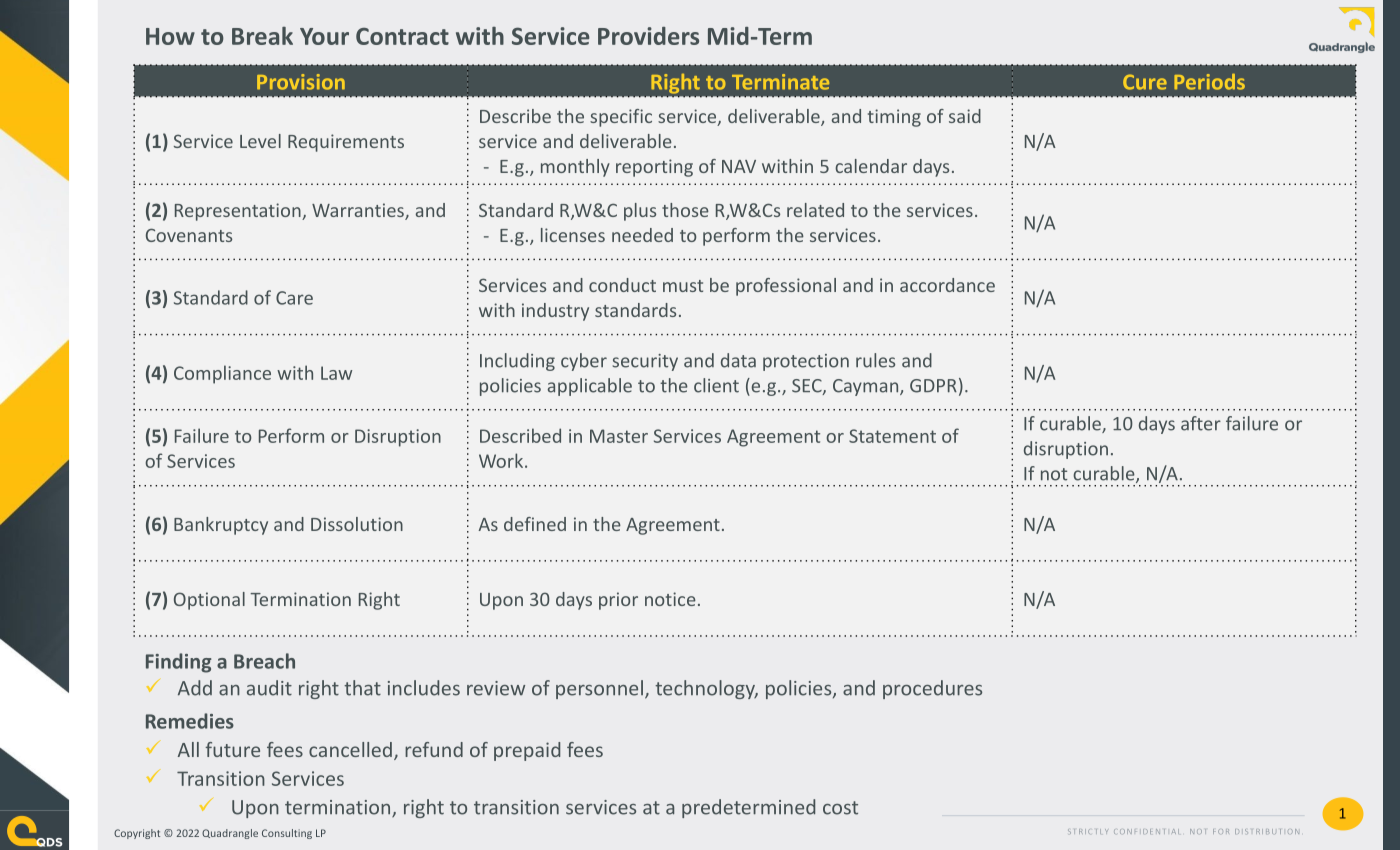 Image resolution: width=1400 pixels, height=850 pixels. Describe the element at coordinates (209, 601) in the image. I see `Optional` at that location.
